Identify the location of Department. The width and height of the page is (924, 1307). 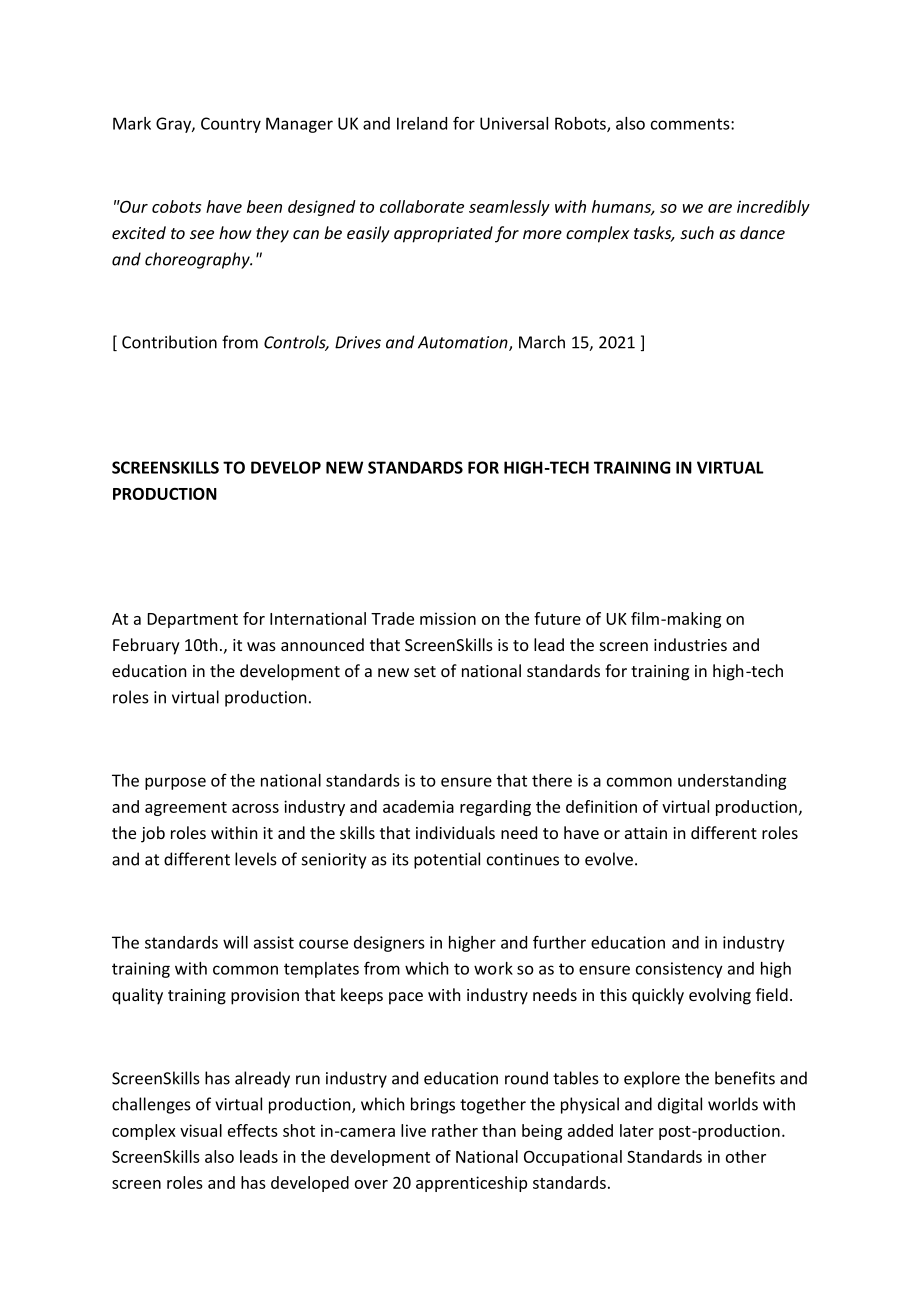
(193, 620).
